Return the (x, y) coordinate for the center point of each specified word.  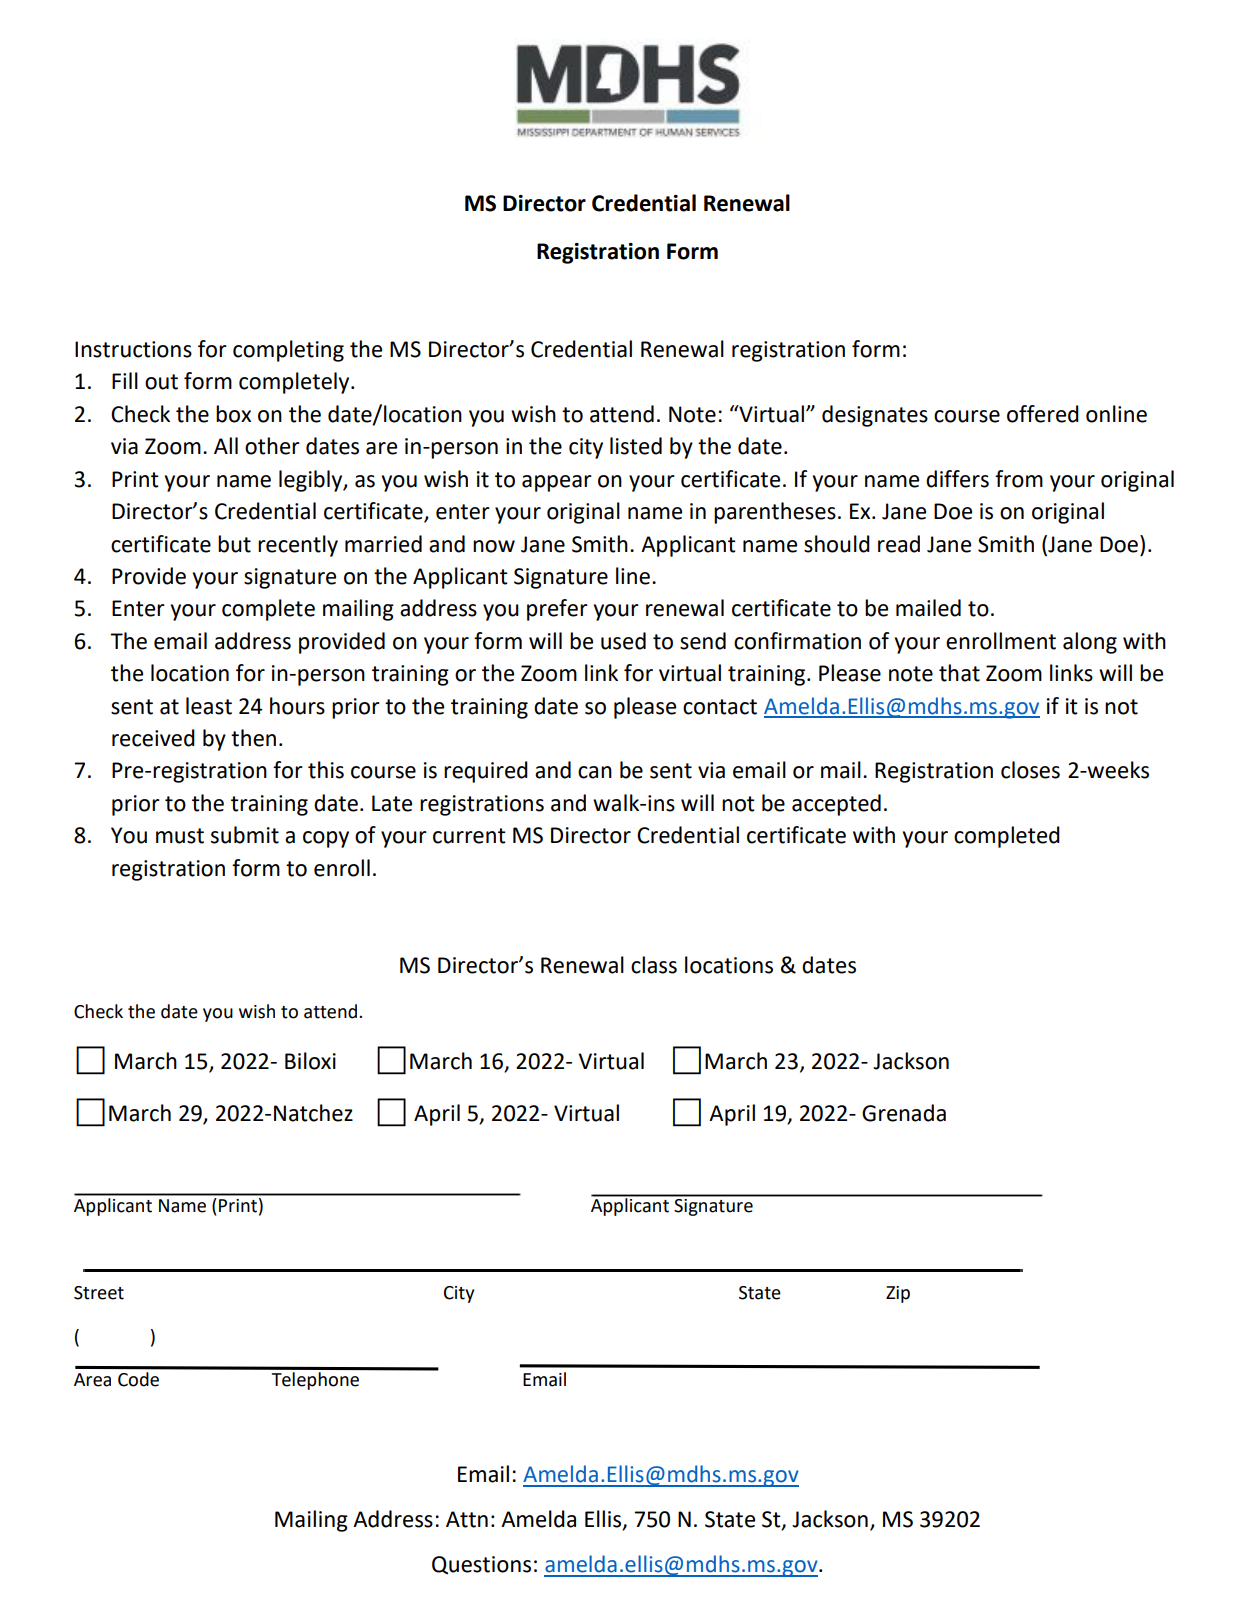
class (654, 965)
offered (1043, 414)
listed (636, 446)
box (233, 414)
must (180, 836)
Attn (467, 1519)
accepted (836, 805)
